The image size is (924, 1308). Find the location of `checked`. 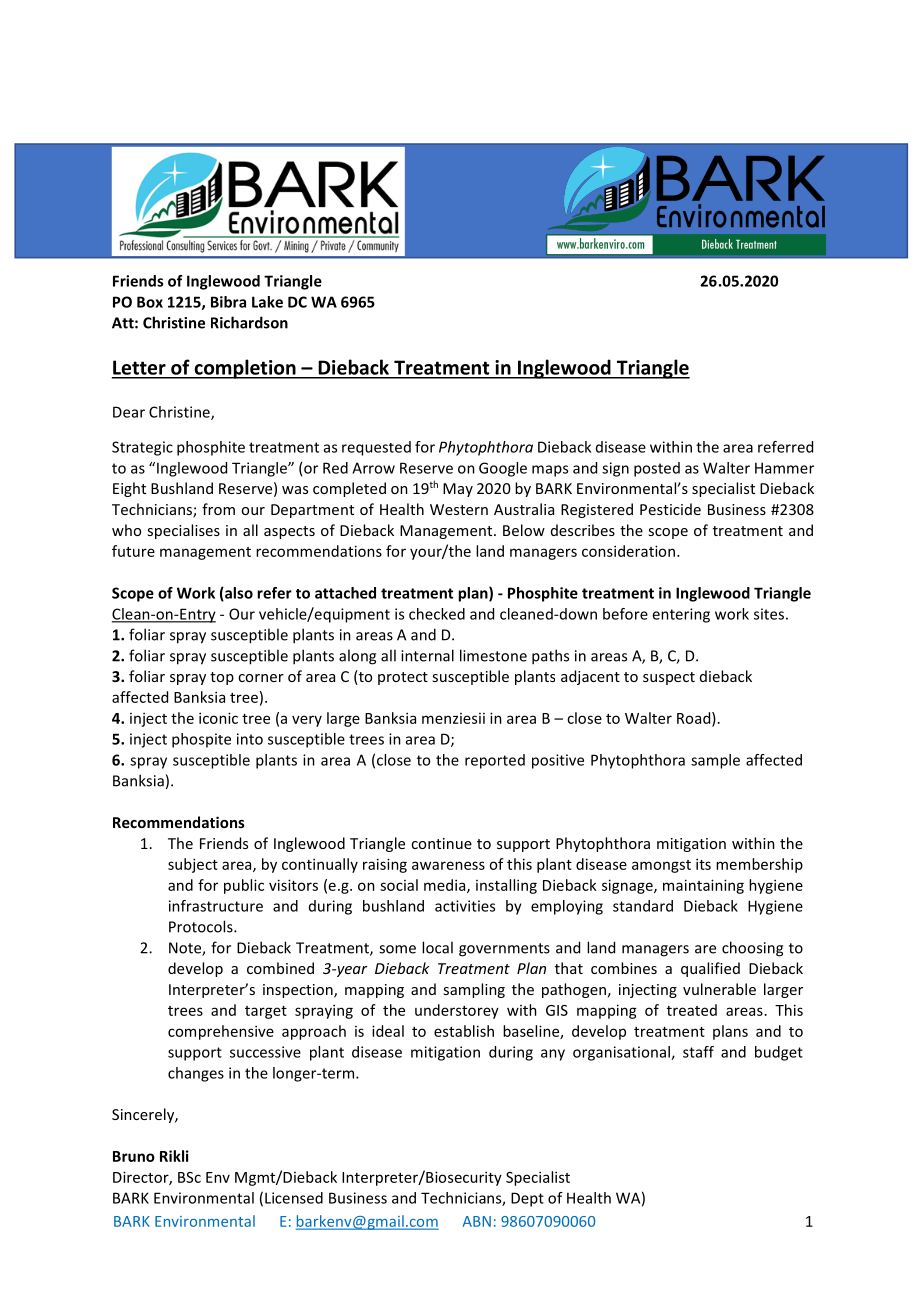

checked is located at coordinates (437, 614).
